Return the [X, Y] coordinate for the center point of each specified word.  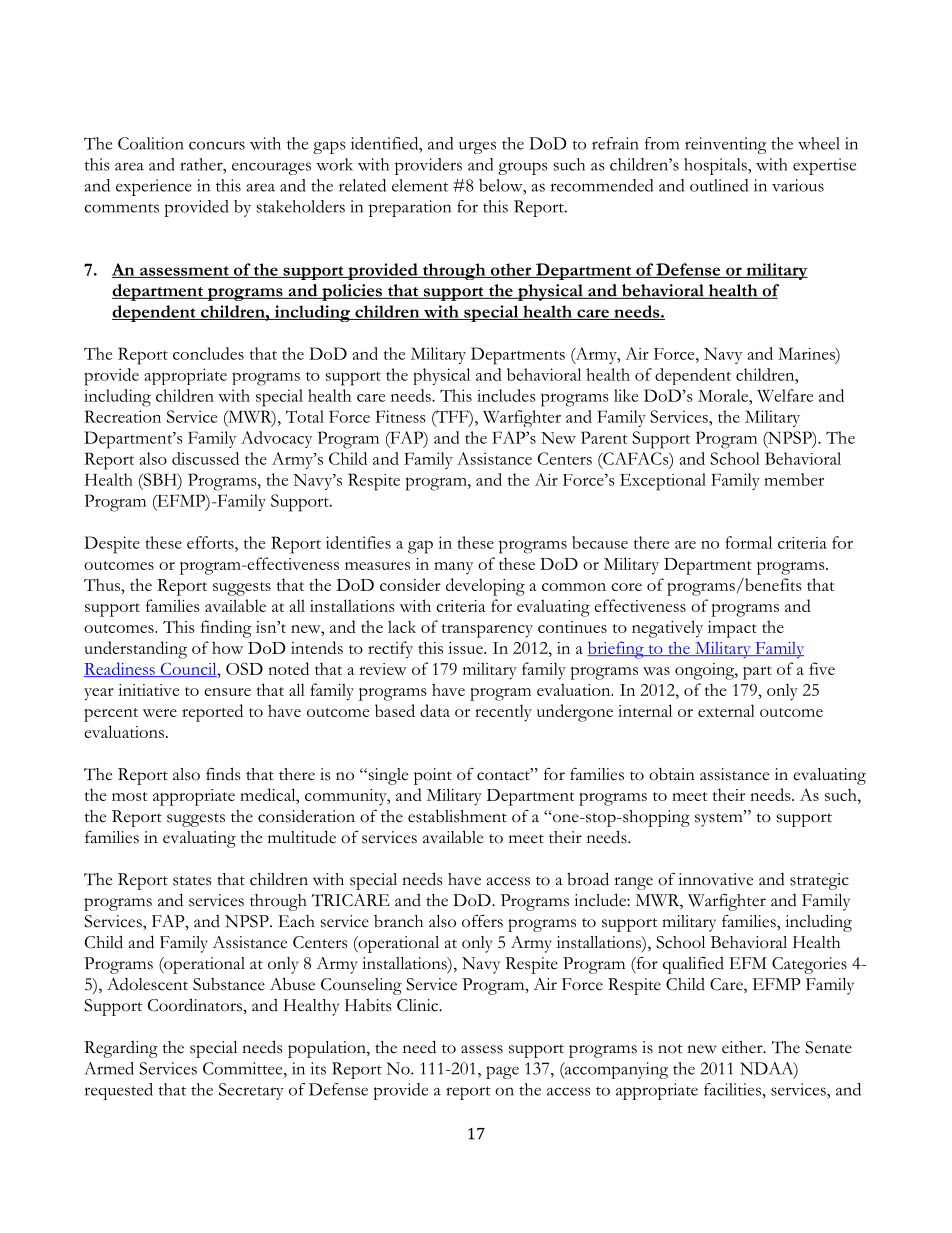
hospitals [716, 166]
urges [477, 147]
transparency [487, 631]
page [502, 1072]
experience [154, 187]
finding [226, 629]
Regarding [121, 1049]
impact [732, 629]
